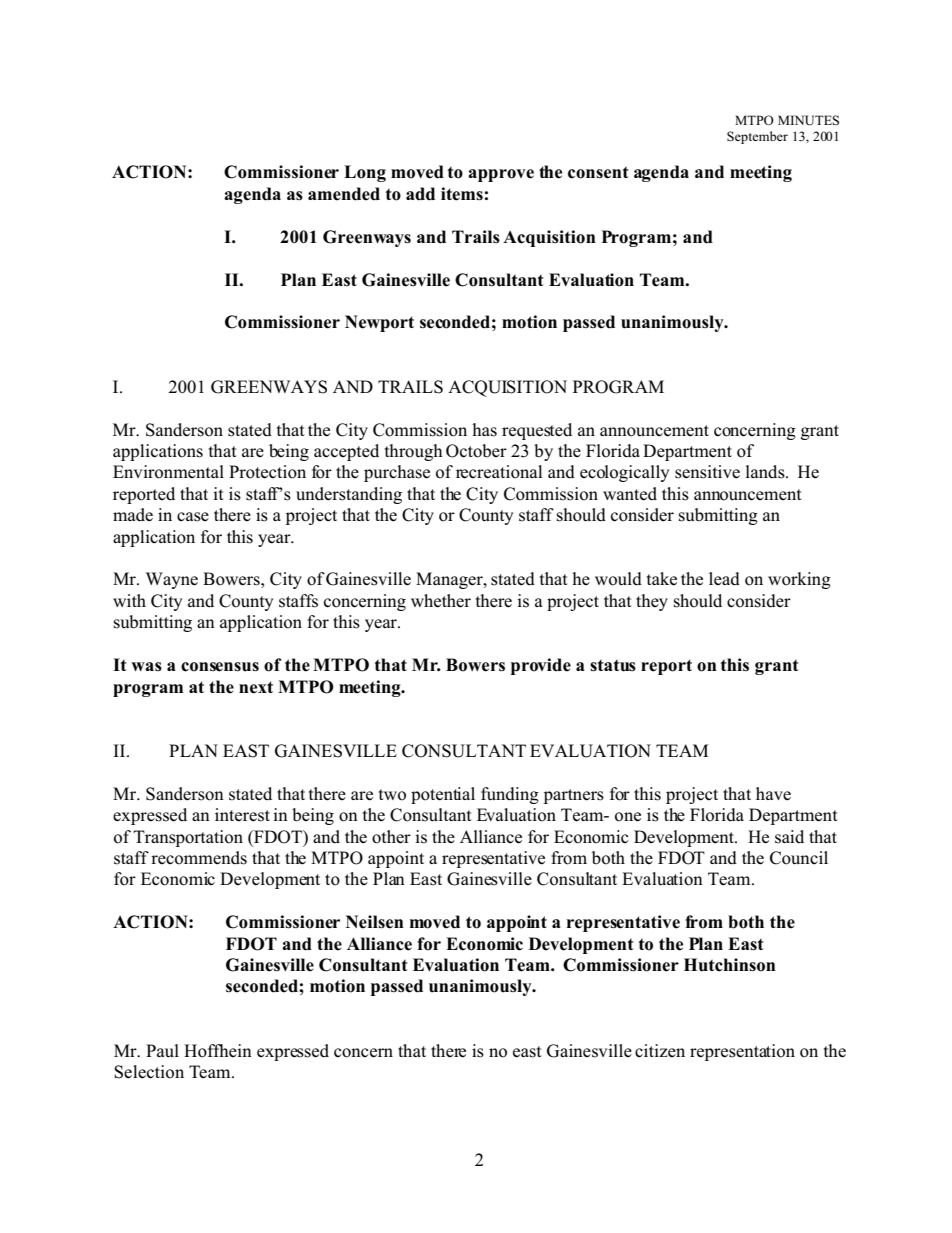  I want to click on representation, so click(742, 1052).
